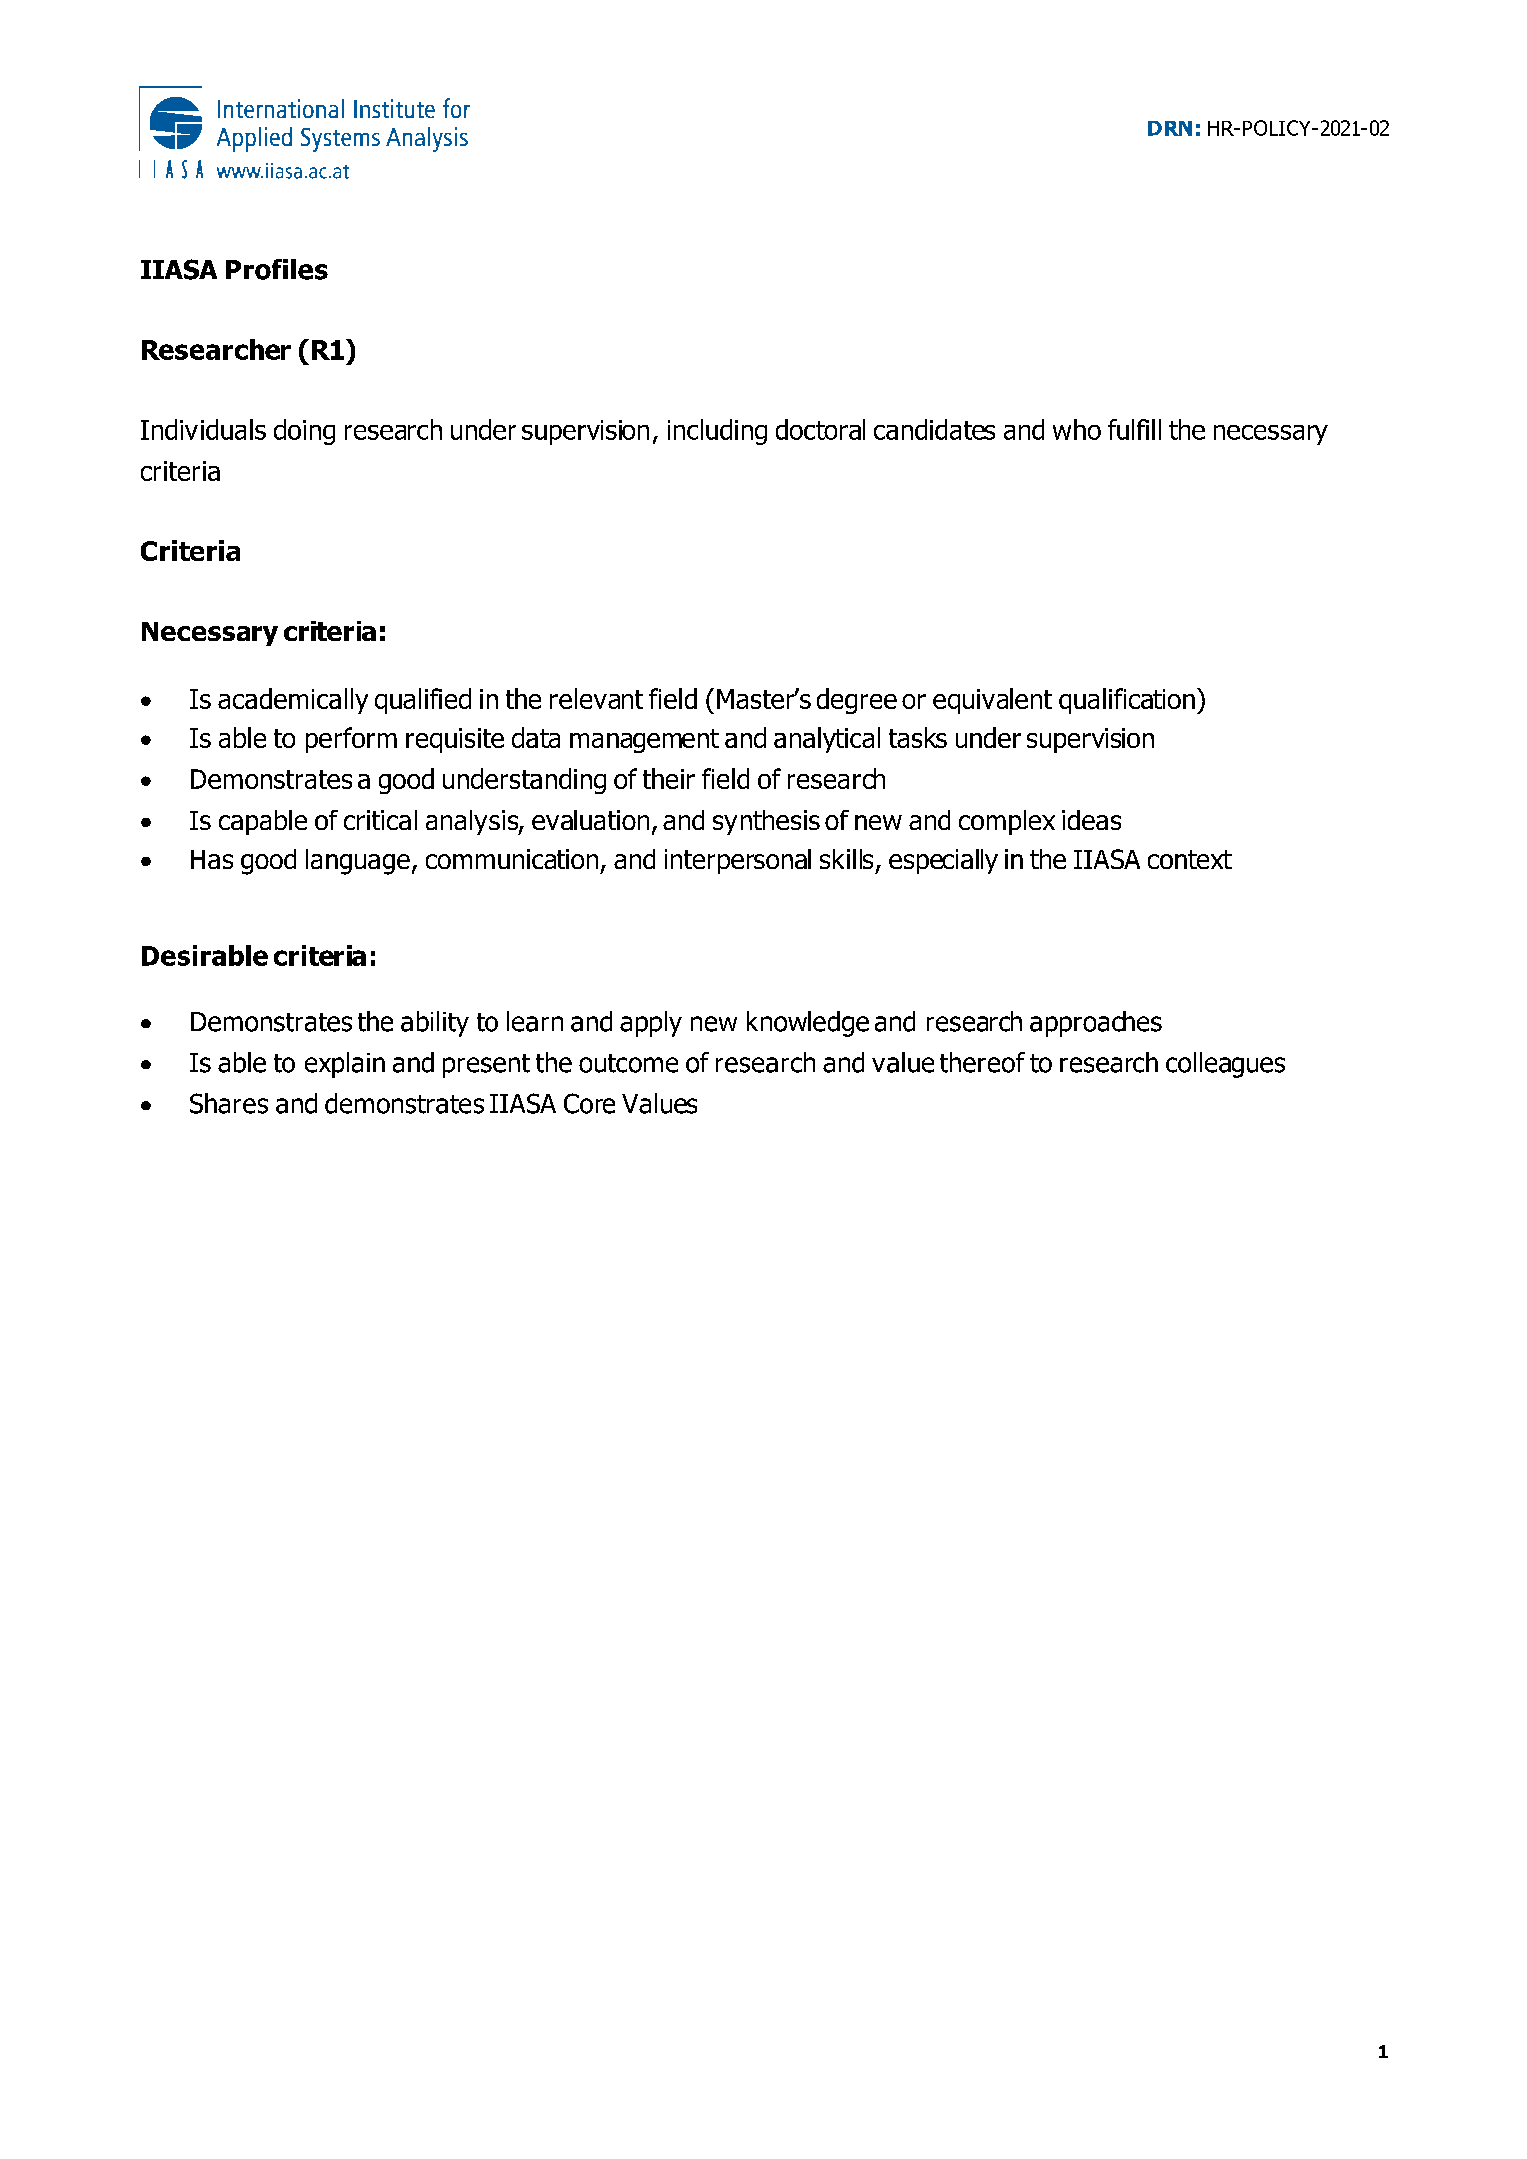 This image has width=1527, height=2159. I want to click on who, so click(1077, 429).
